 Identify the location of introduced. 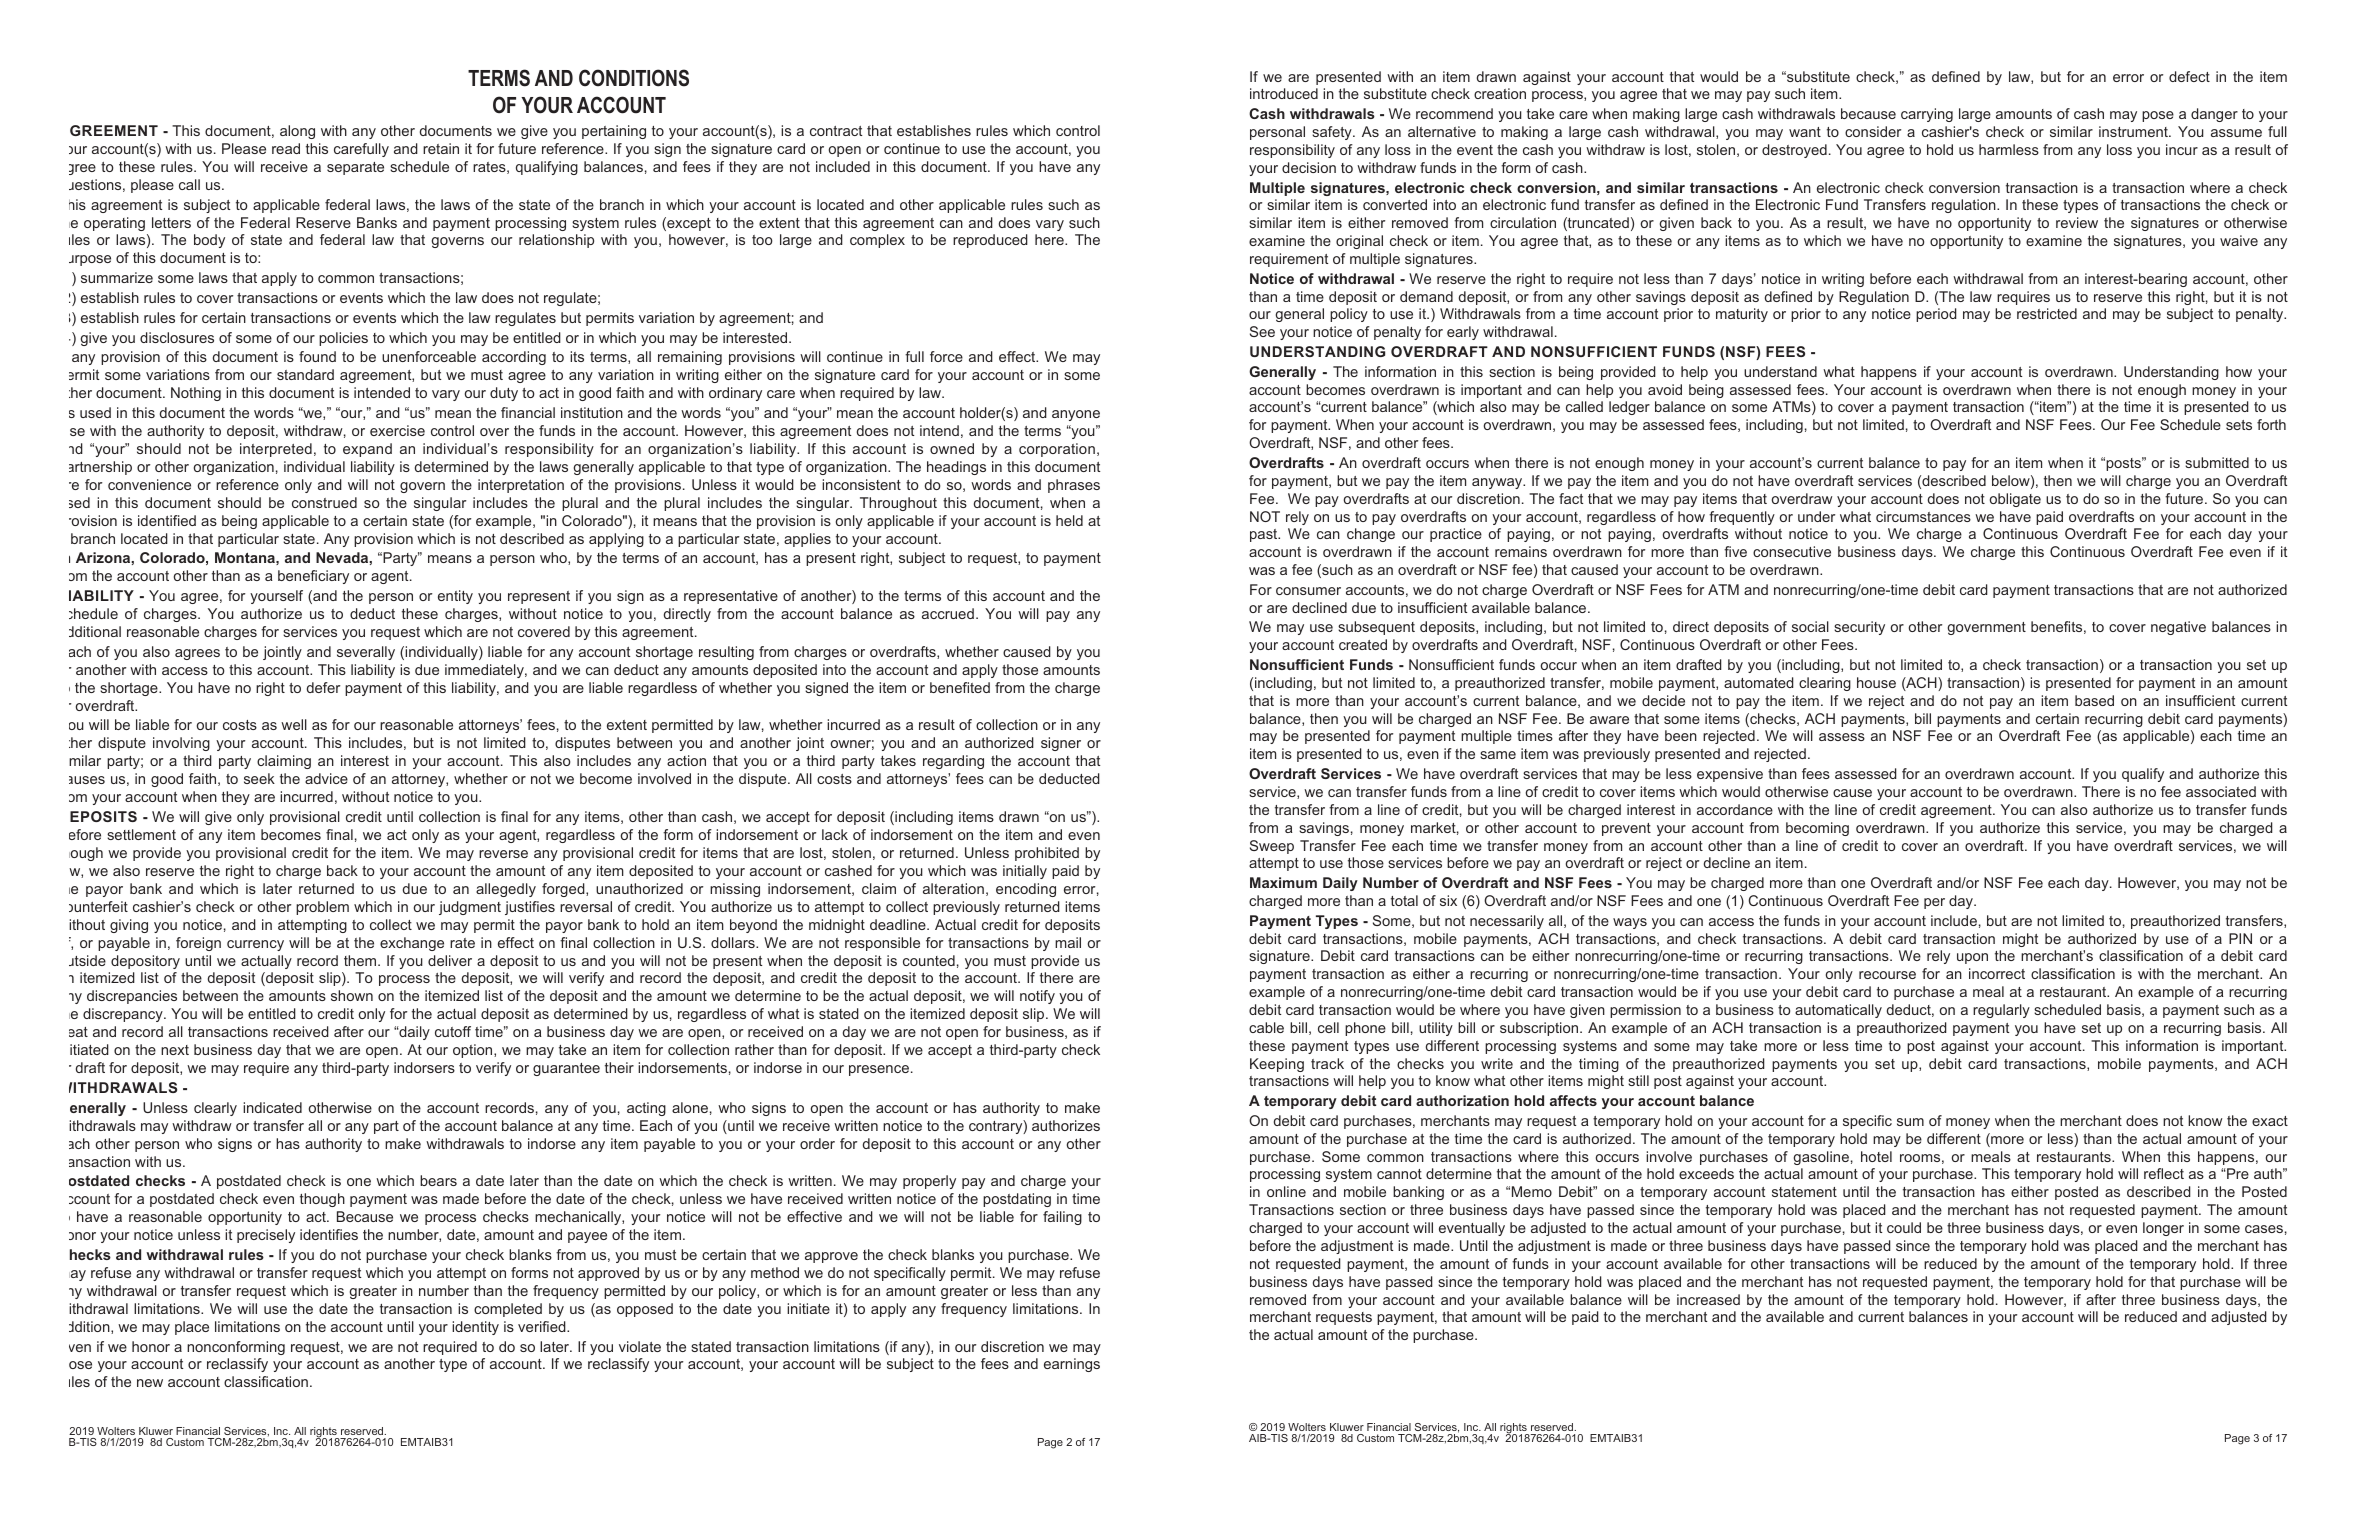
(1284, 93).
